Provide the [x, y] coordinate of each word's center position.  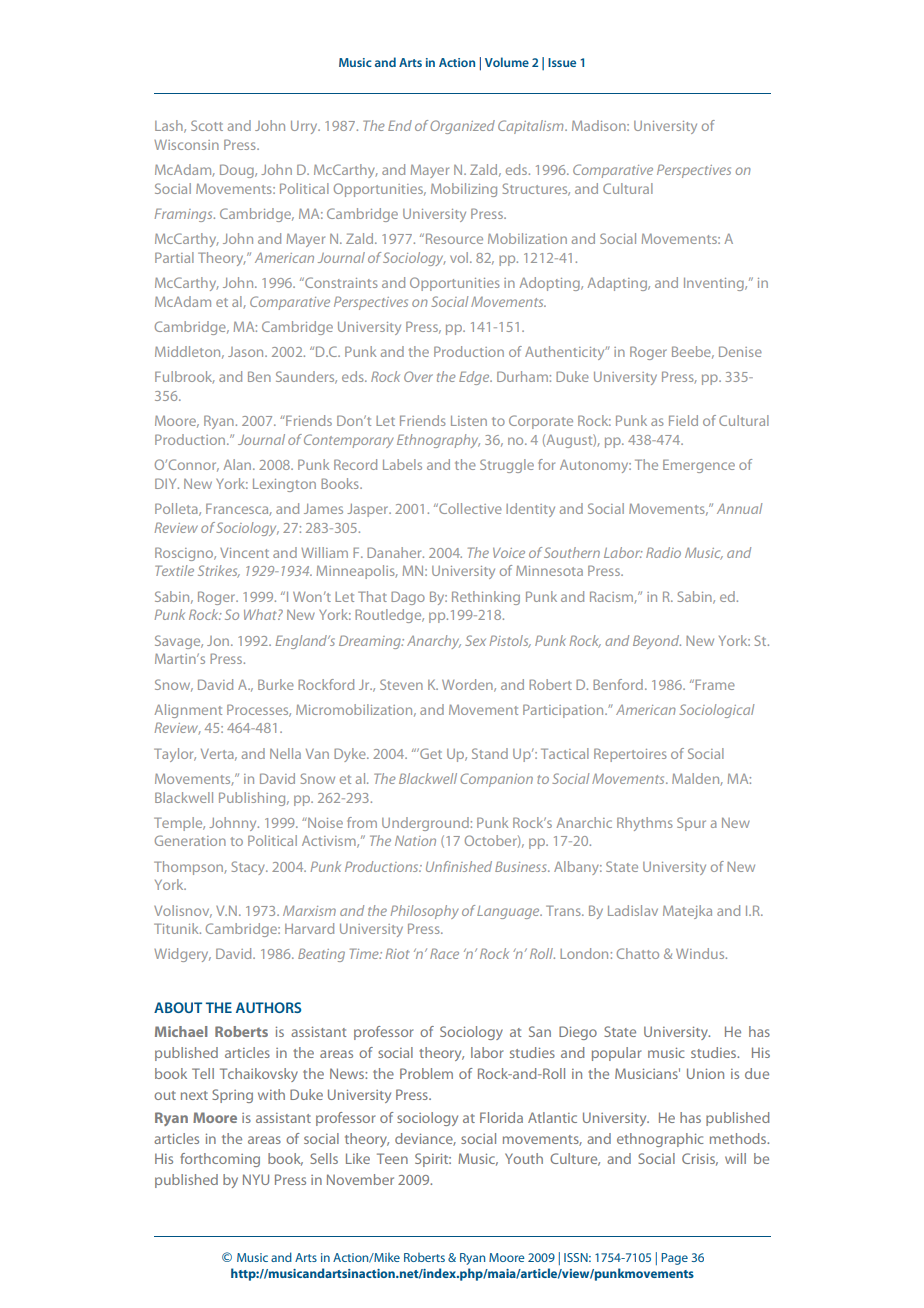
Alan [239, 464]
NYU [256, 1179]
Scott [207, 125]
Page [674, 1259]
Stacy [250, 868]
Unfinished [459, 866]
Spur [691, 824]
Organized [462, 127]
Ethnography [438, 441]
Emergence [699, 466]
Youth [524, 1158]
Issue [562, 62]
